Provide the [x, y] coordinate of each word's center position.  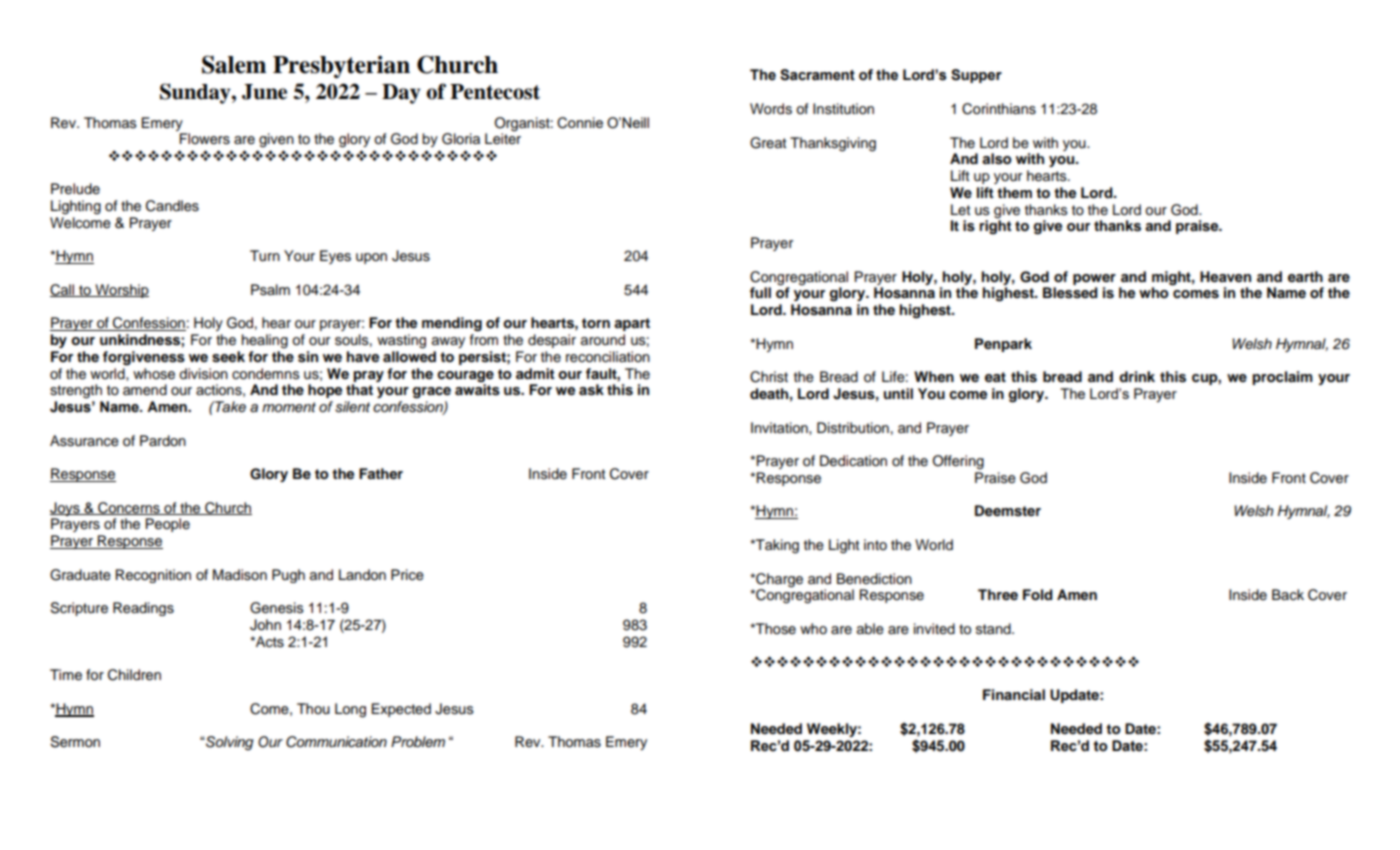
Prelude [75, 189]
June [264, 92]
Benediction [874, 579]
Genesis [277, 608]
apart [632, 324]
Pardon [163, 440]
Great [768, 143]
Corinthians [999, 109]
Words [771, 109]
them [1014, 192]
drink [1137, 376]
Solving [229, 743]
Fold [1038, 595]
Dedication [853, 461]
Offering [958, 462]
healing [265, 341]
